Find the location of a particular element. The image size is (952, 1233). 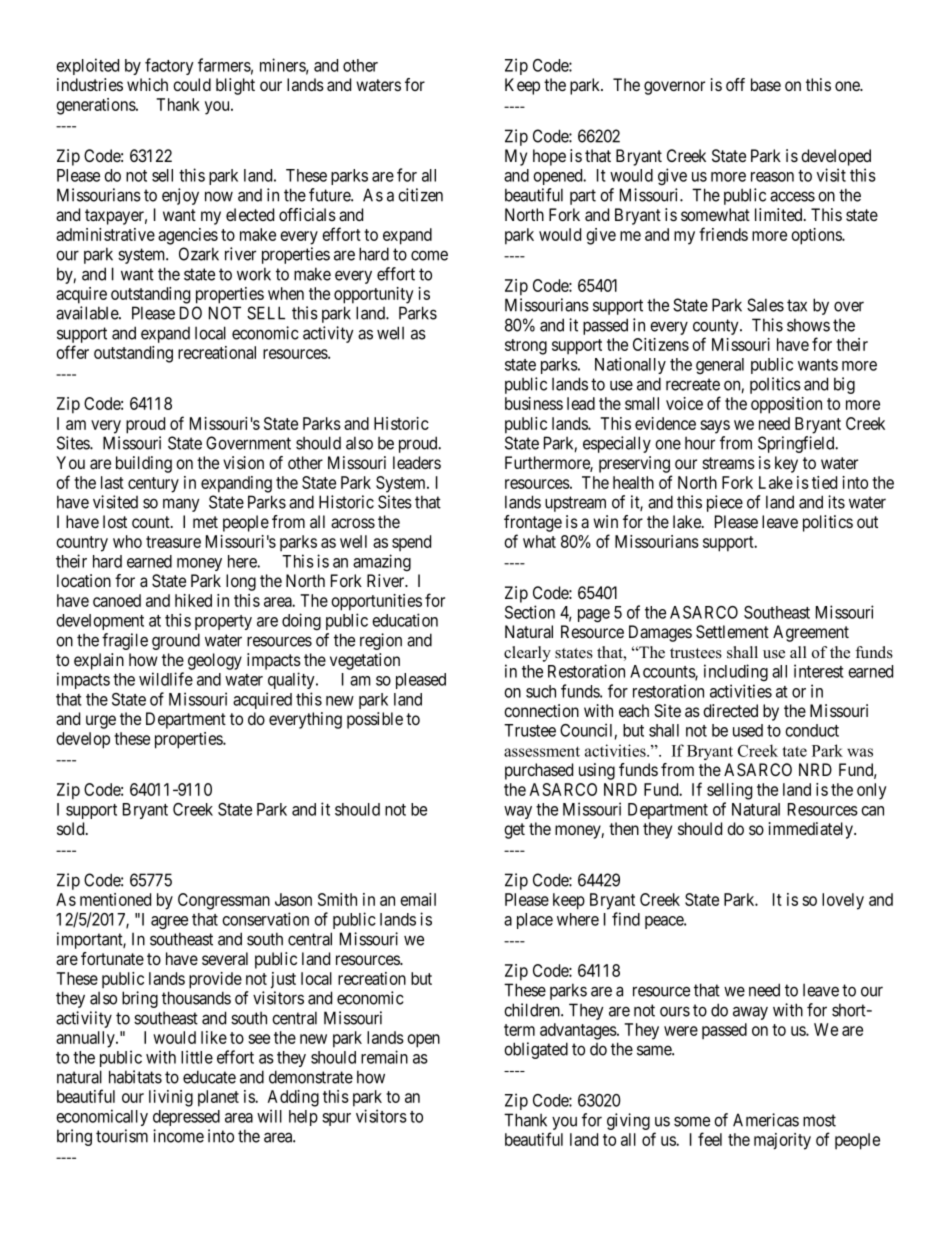

obligated is located at coordinates (536, 1050).
